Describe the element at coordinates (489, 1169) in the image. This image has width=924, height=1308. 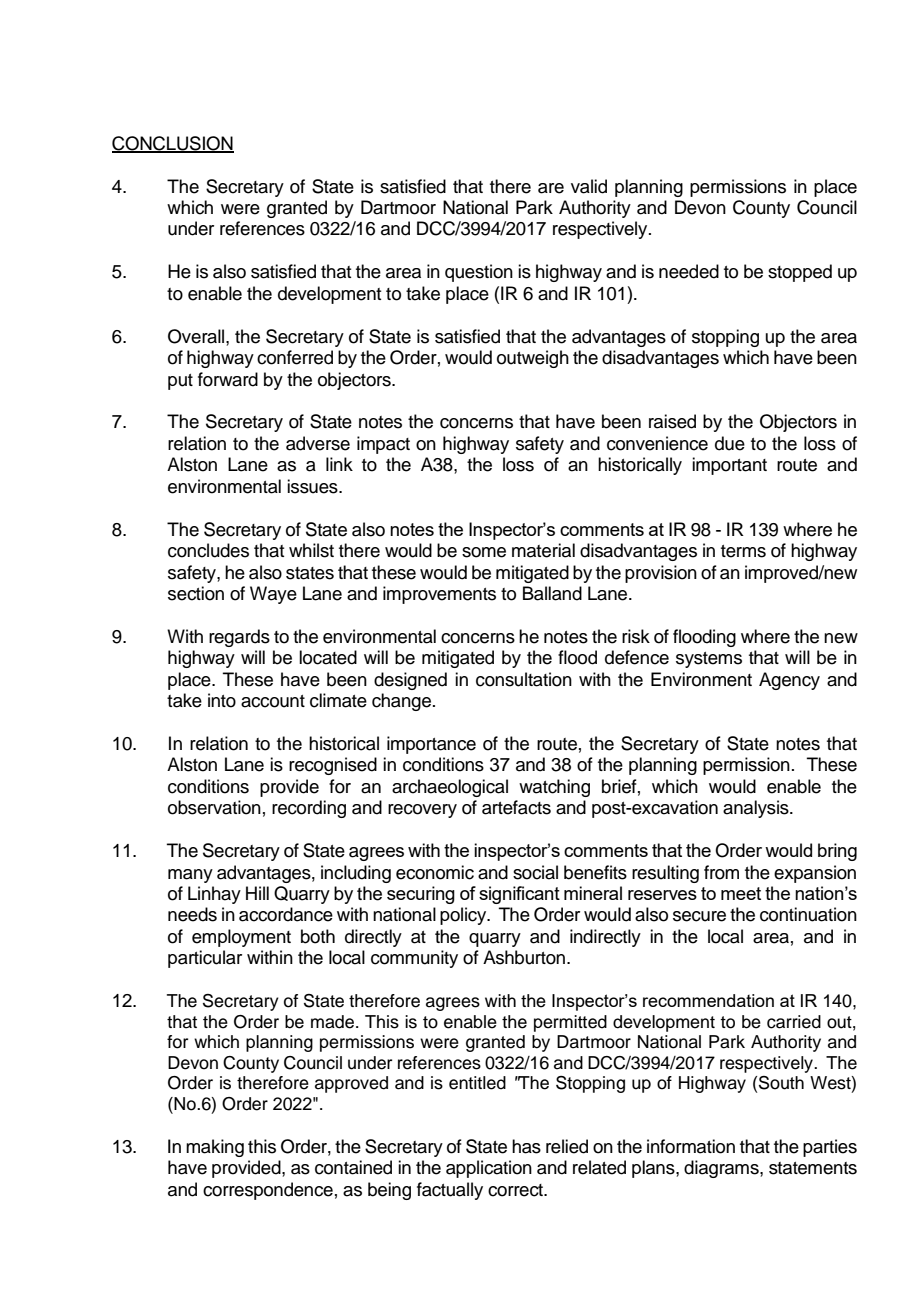
I see `application` at that location.
